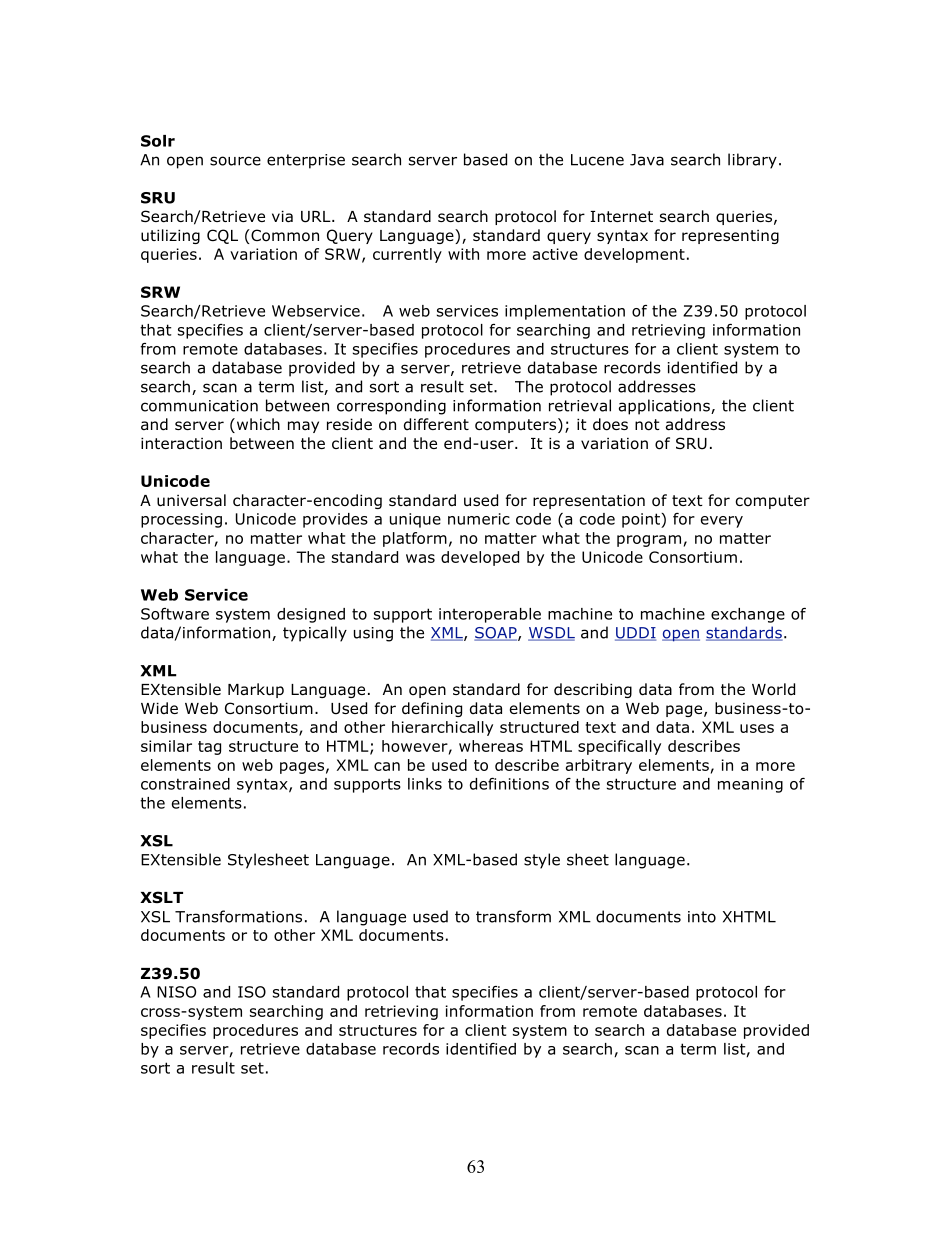  I want to click on applications, so click(665, 407).
